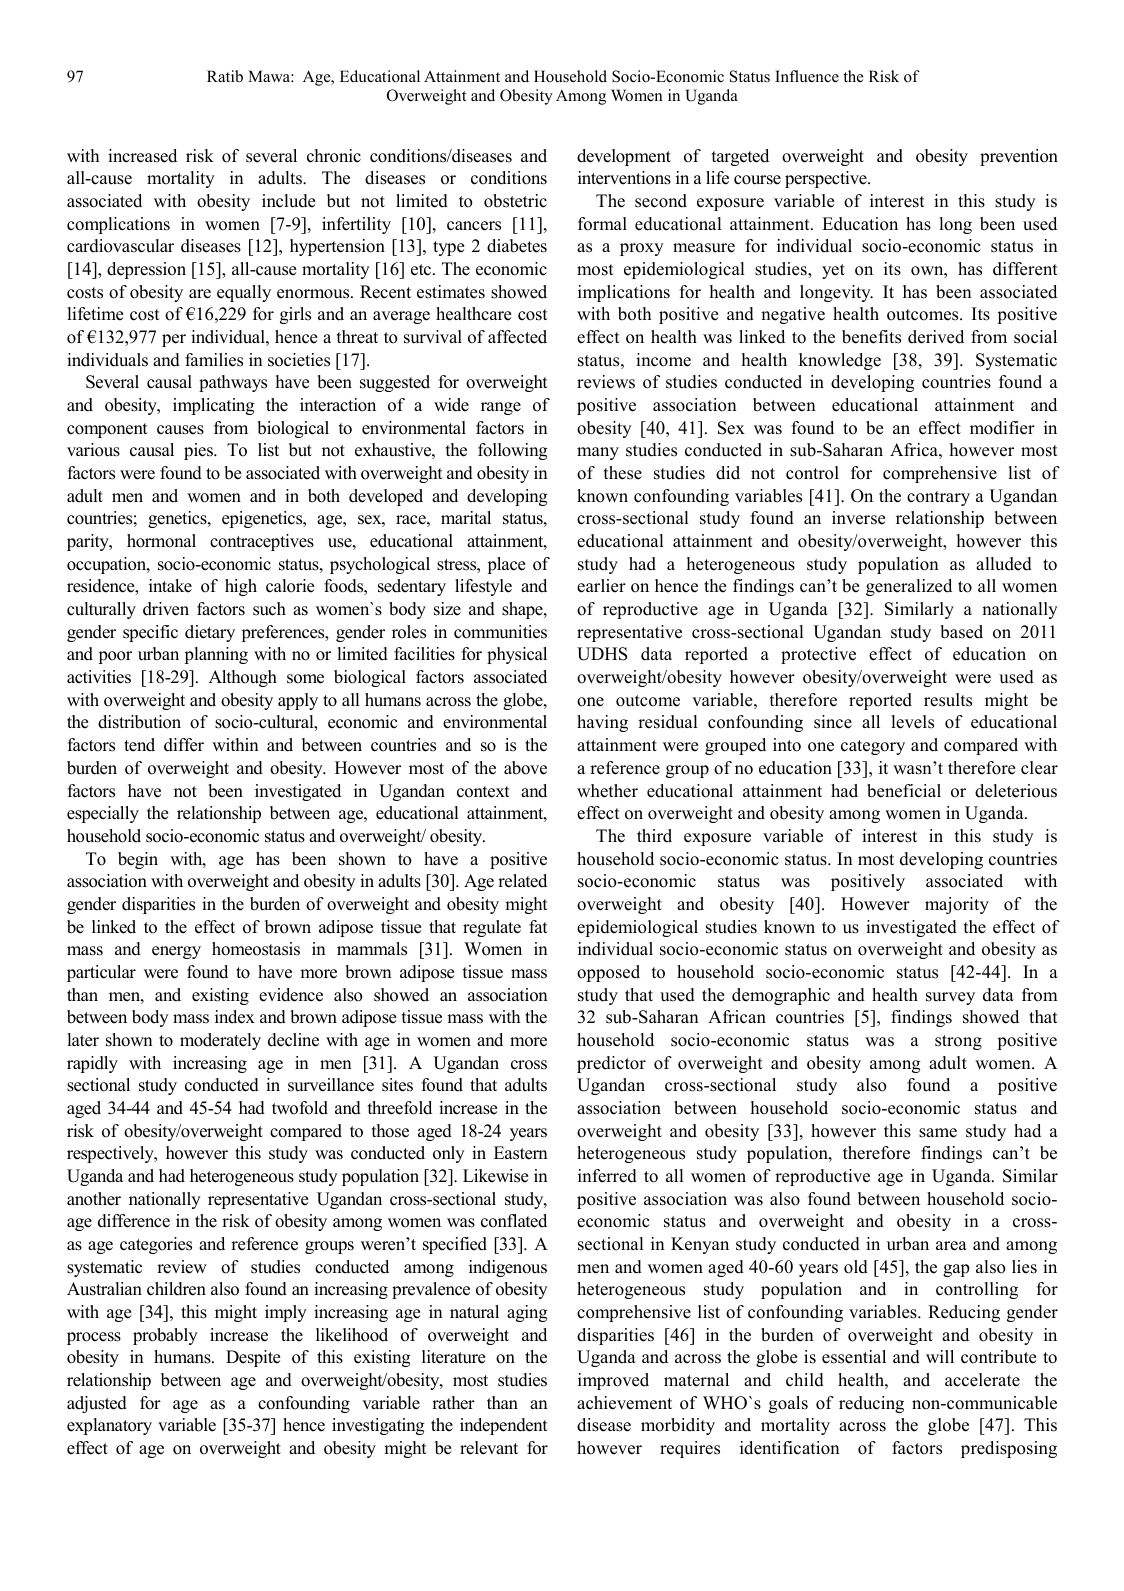 Image resolution: width=1124 pixels, height=1591 pixels. I want to click on place, so click(506, 565).
